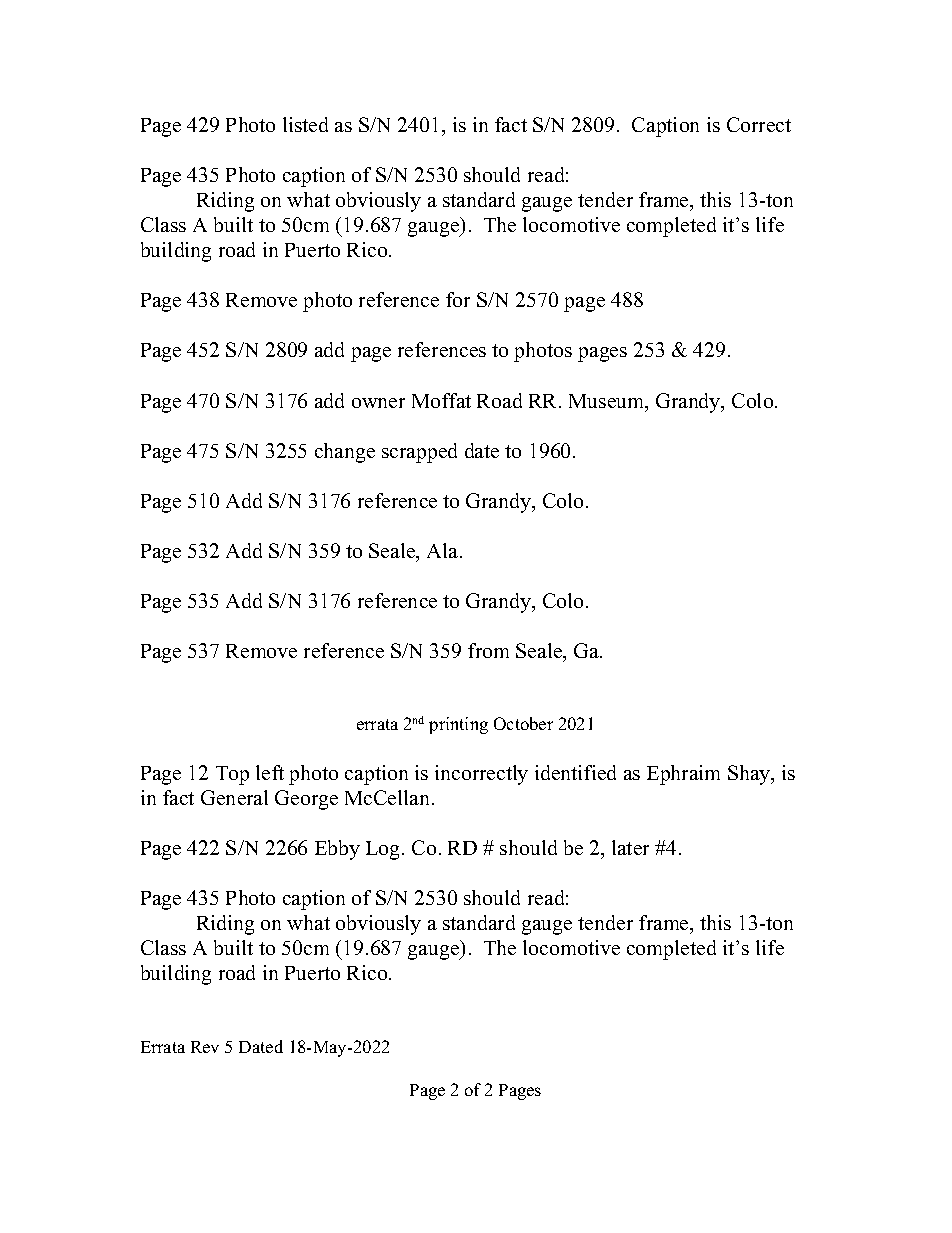 This page has height=1233, width=952. What do you see at coordinates (270, 772) in the page?
I see `left` at bounding box center [270, 772].
